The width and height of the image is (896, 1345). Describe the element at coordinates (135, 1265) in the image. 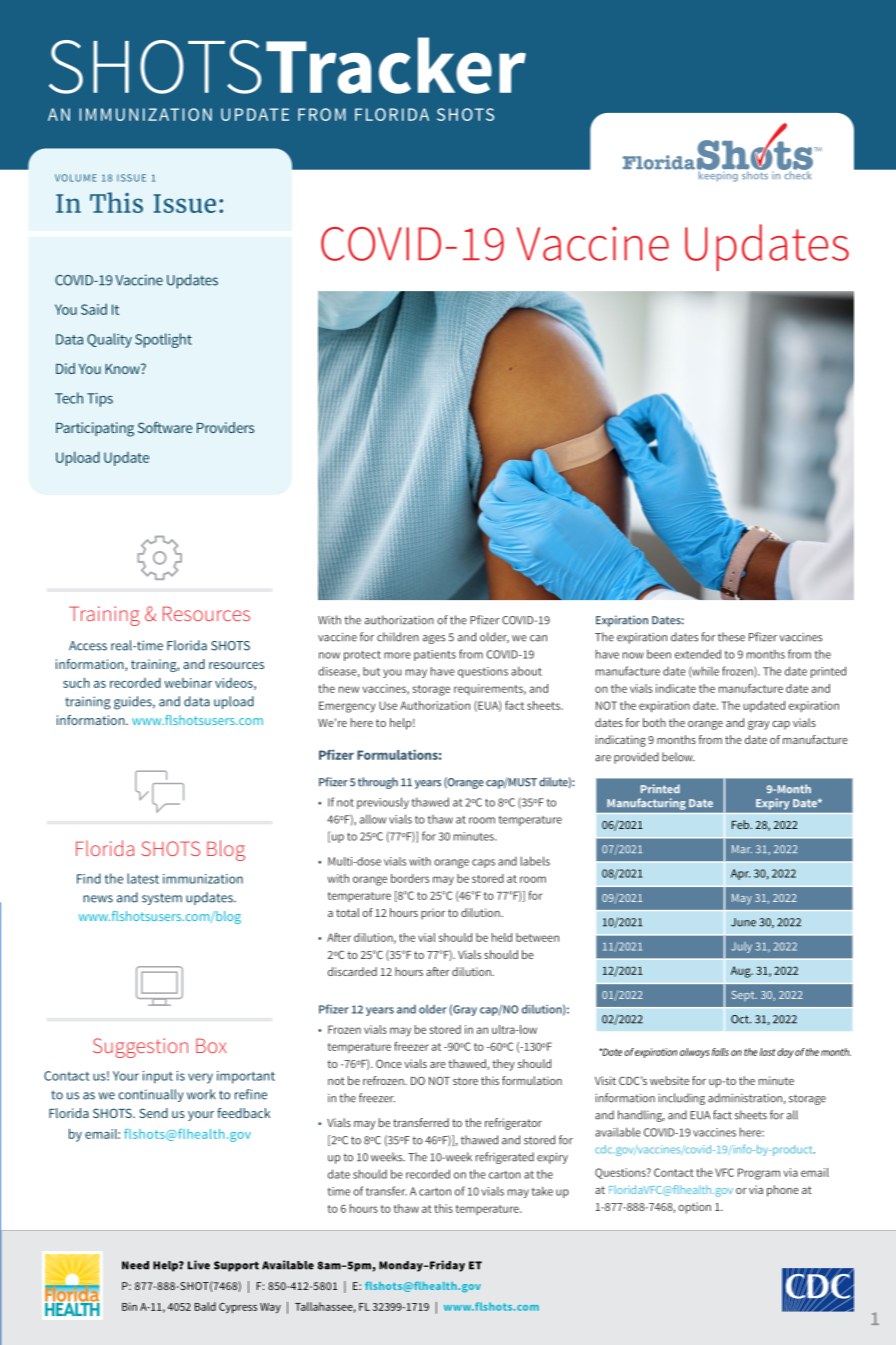

I see `Need` at that location.
